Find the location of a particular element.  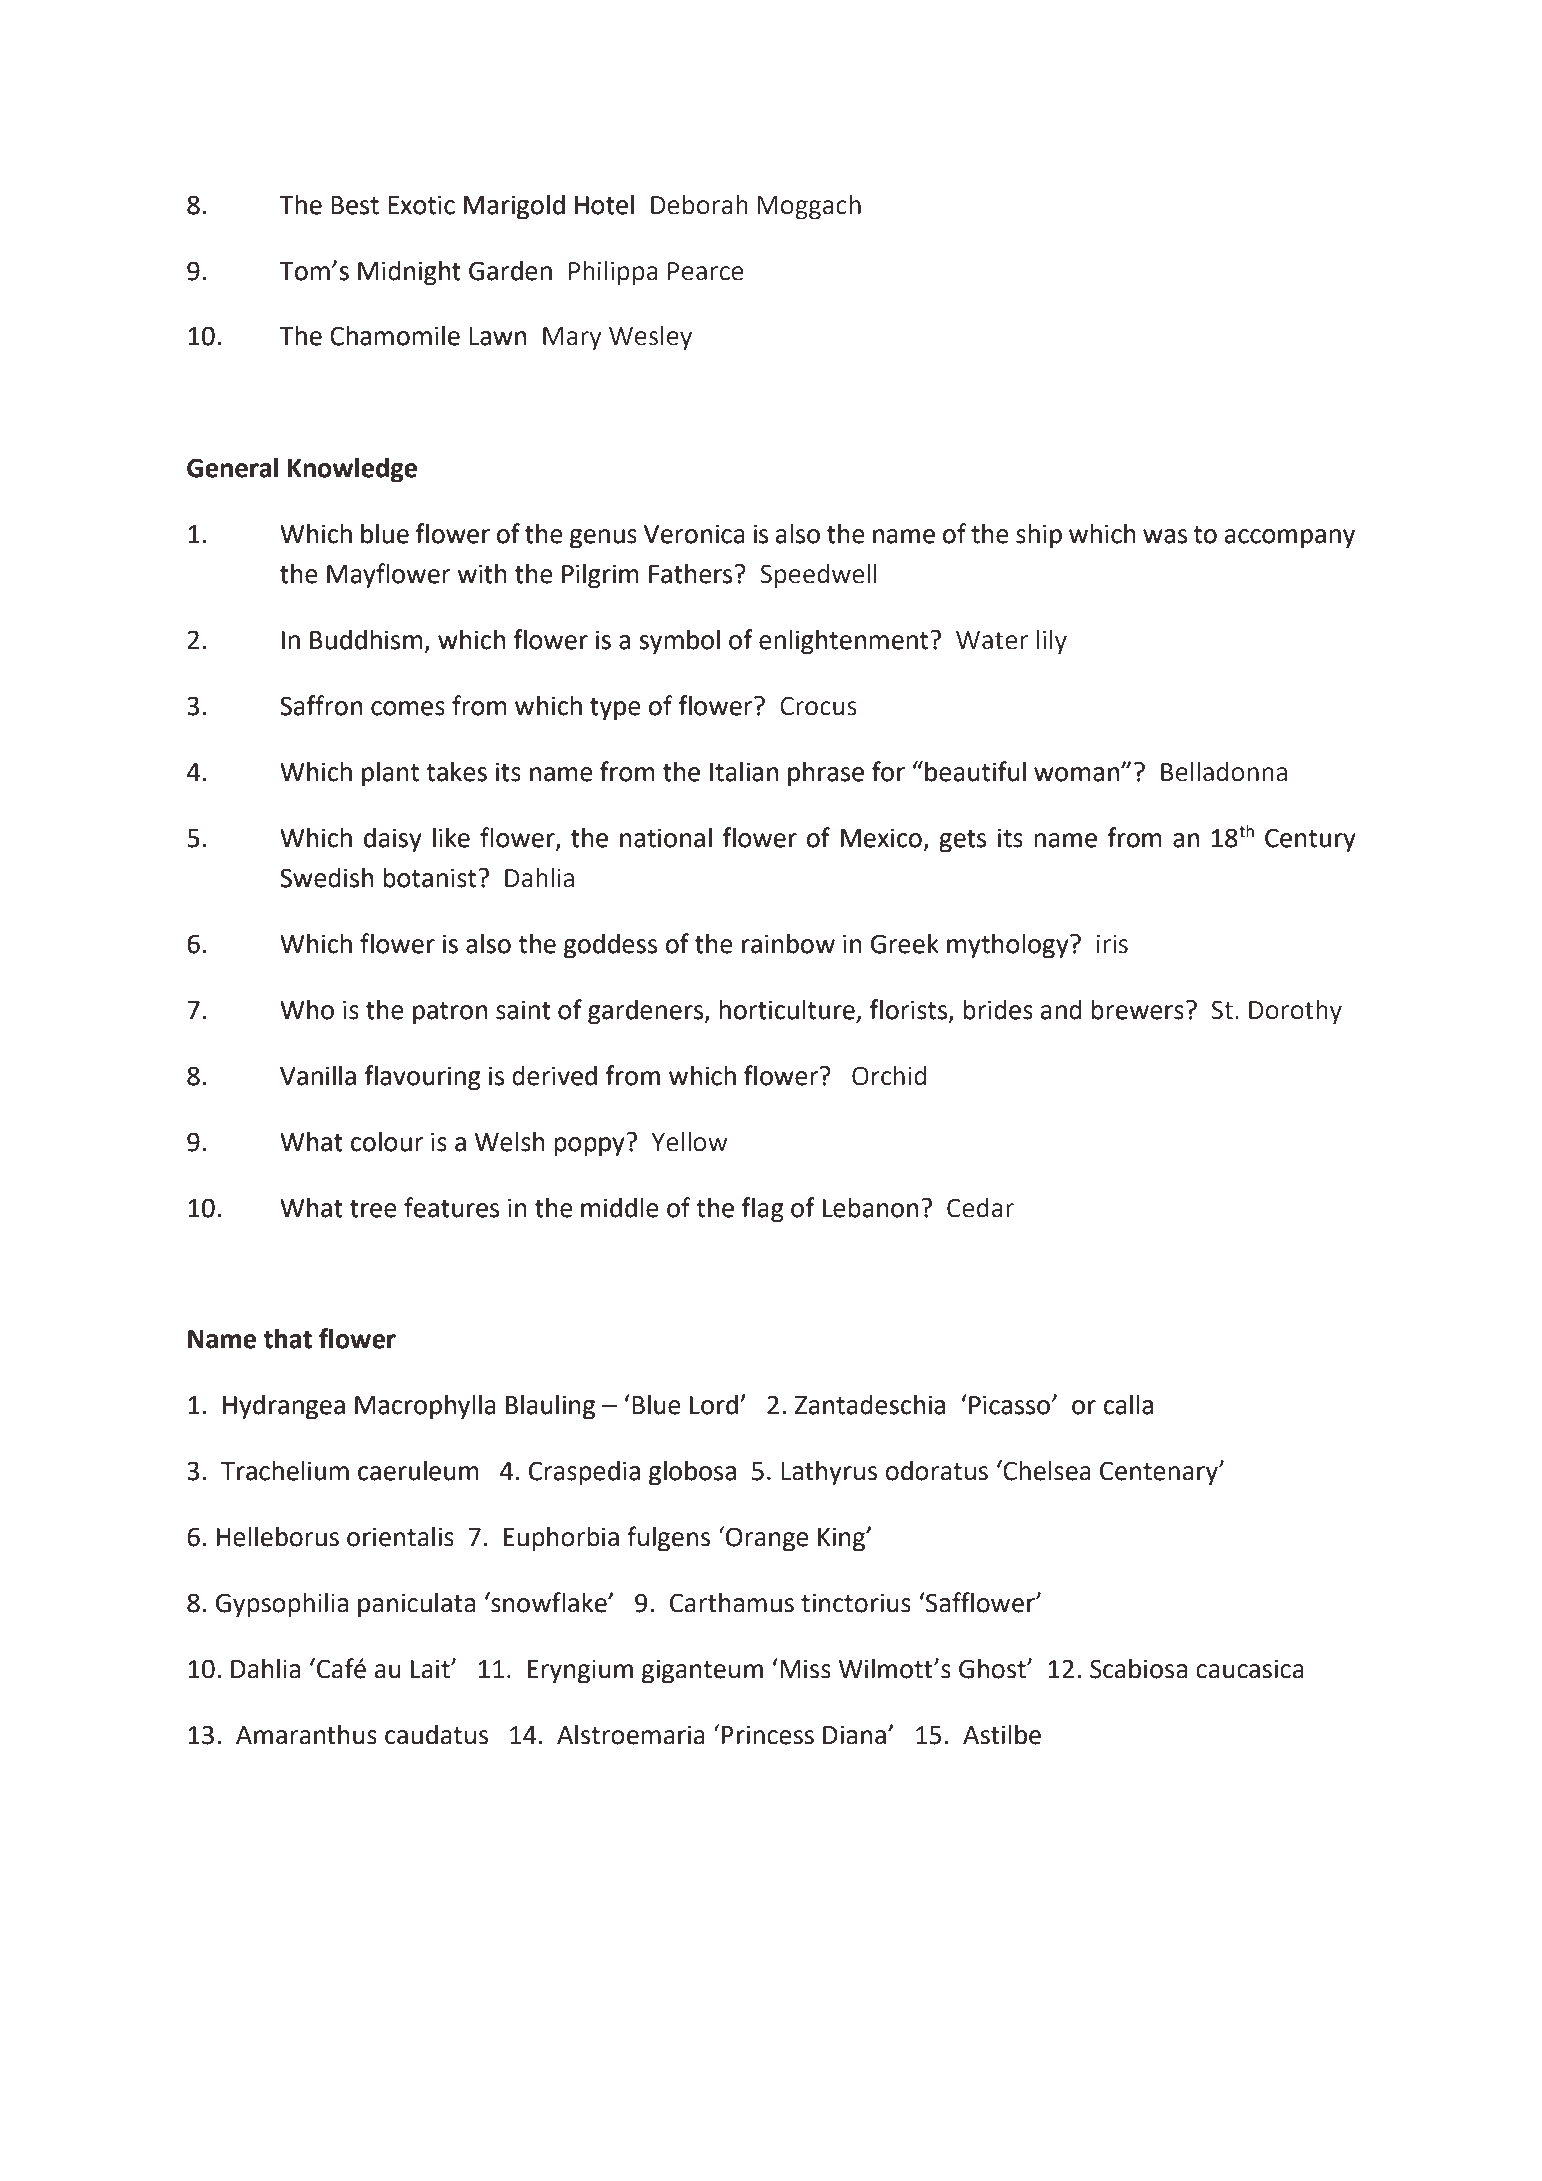

accompany is located at coordinates (1290, 539).
